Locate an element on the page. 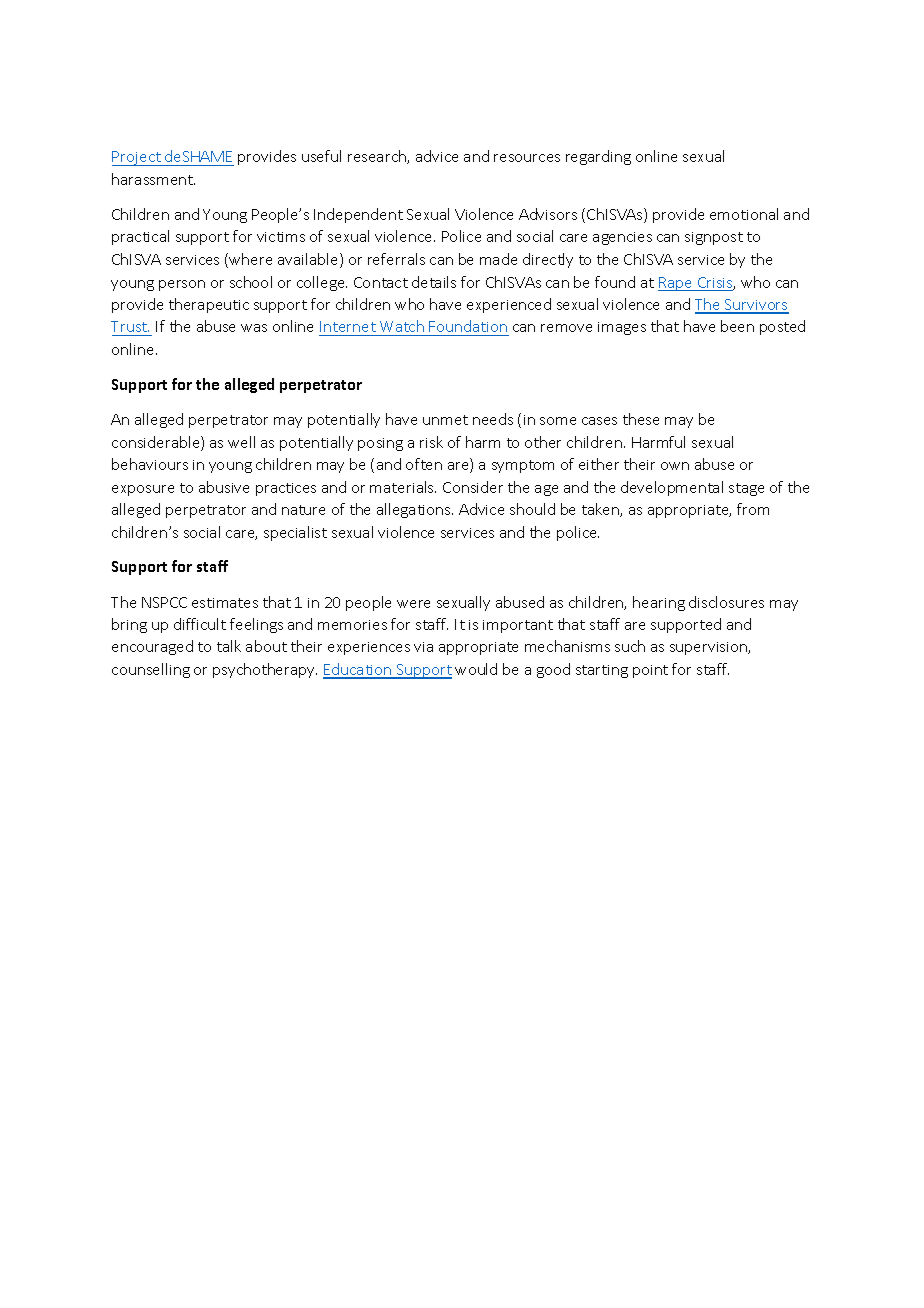  talk is located at coordinates (229, 646).
